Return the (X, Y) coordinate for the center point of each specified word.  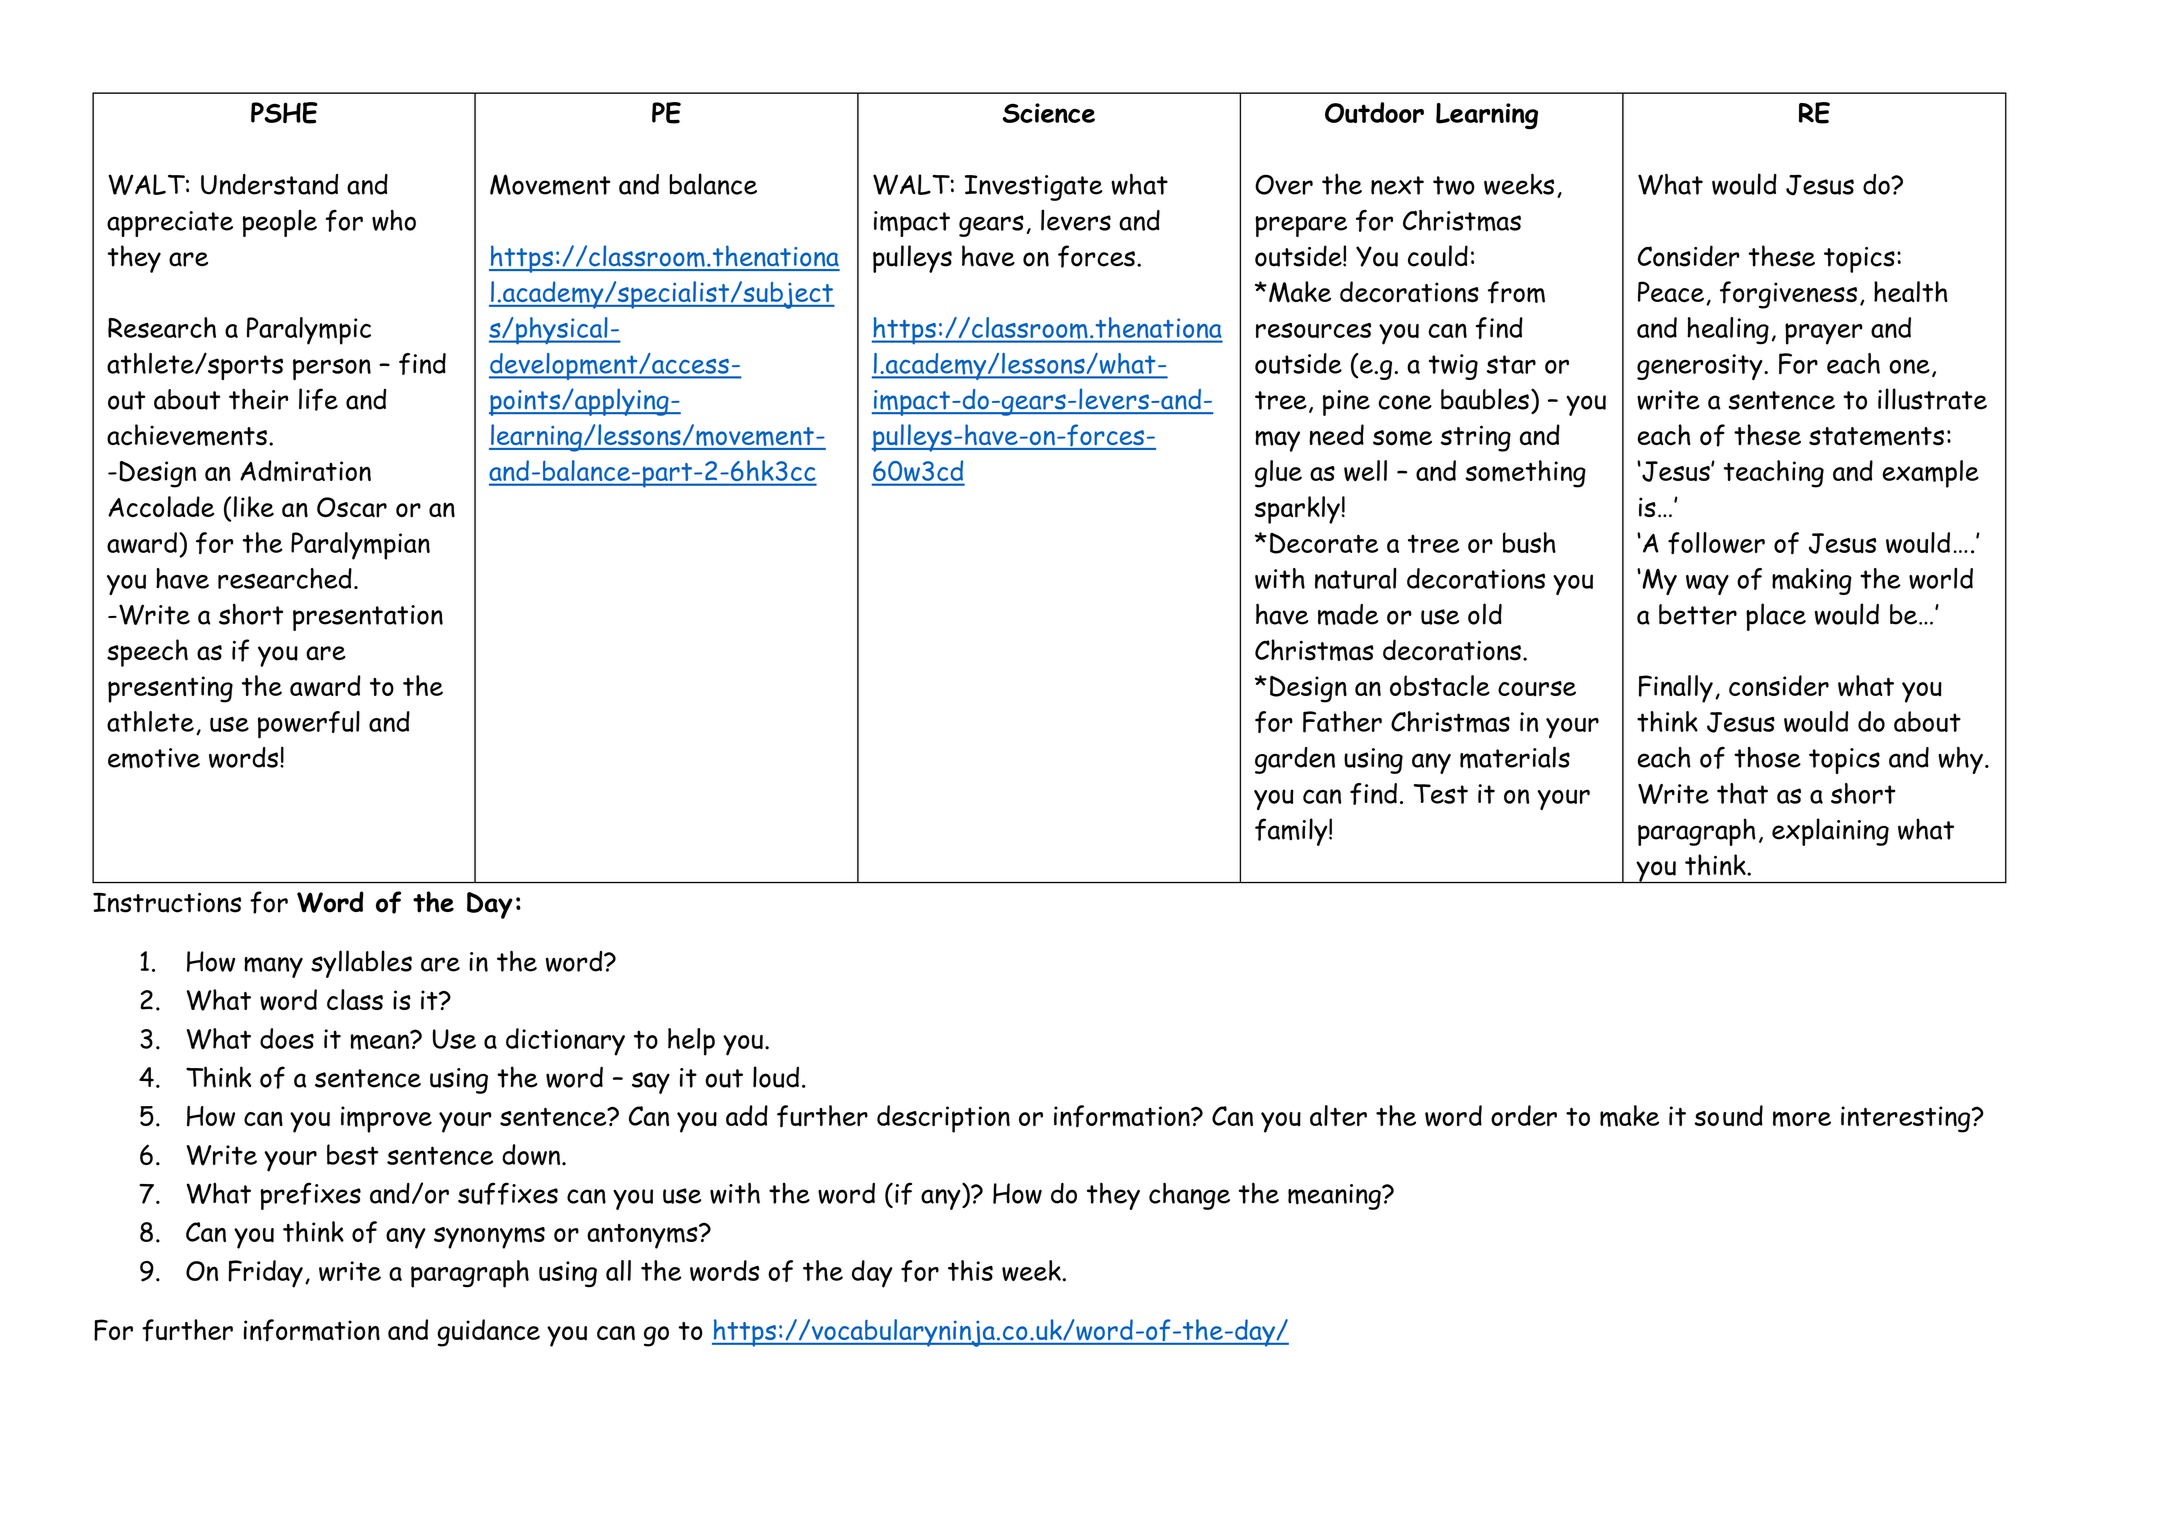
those (1767, 757)
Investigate (1034, 188)
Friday (266, 1274)
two (1454, 185)
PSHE (284, 113)
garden (1295, 760)
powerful (309, 725)
